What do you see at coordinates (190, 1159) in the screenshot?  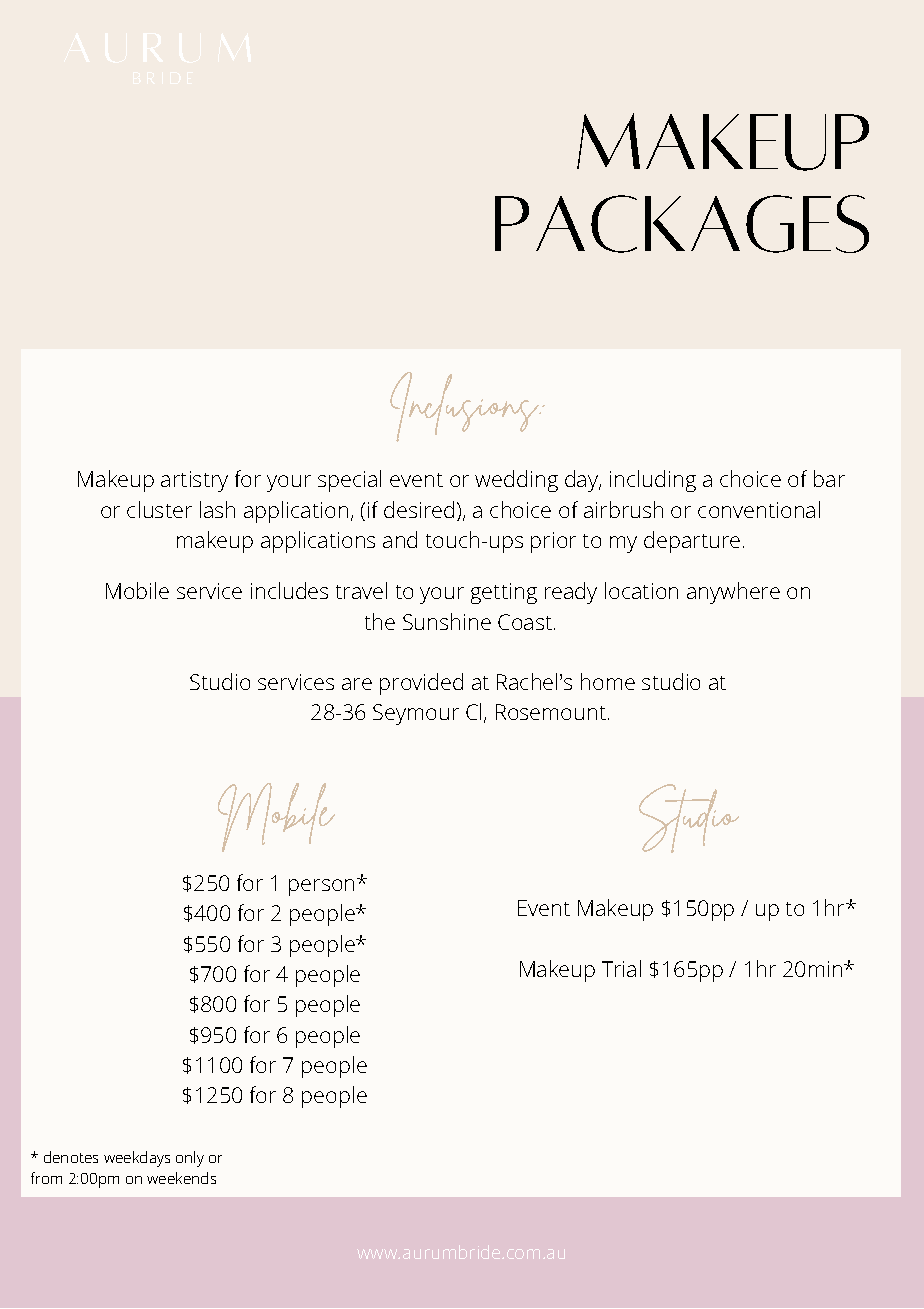 I see `only` at bounding box center [190, 1159].
